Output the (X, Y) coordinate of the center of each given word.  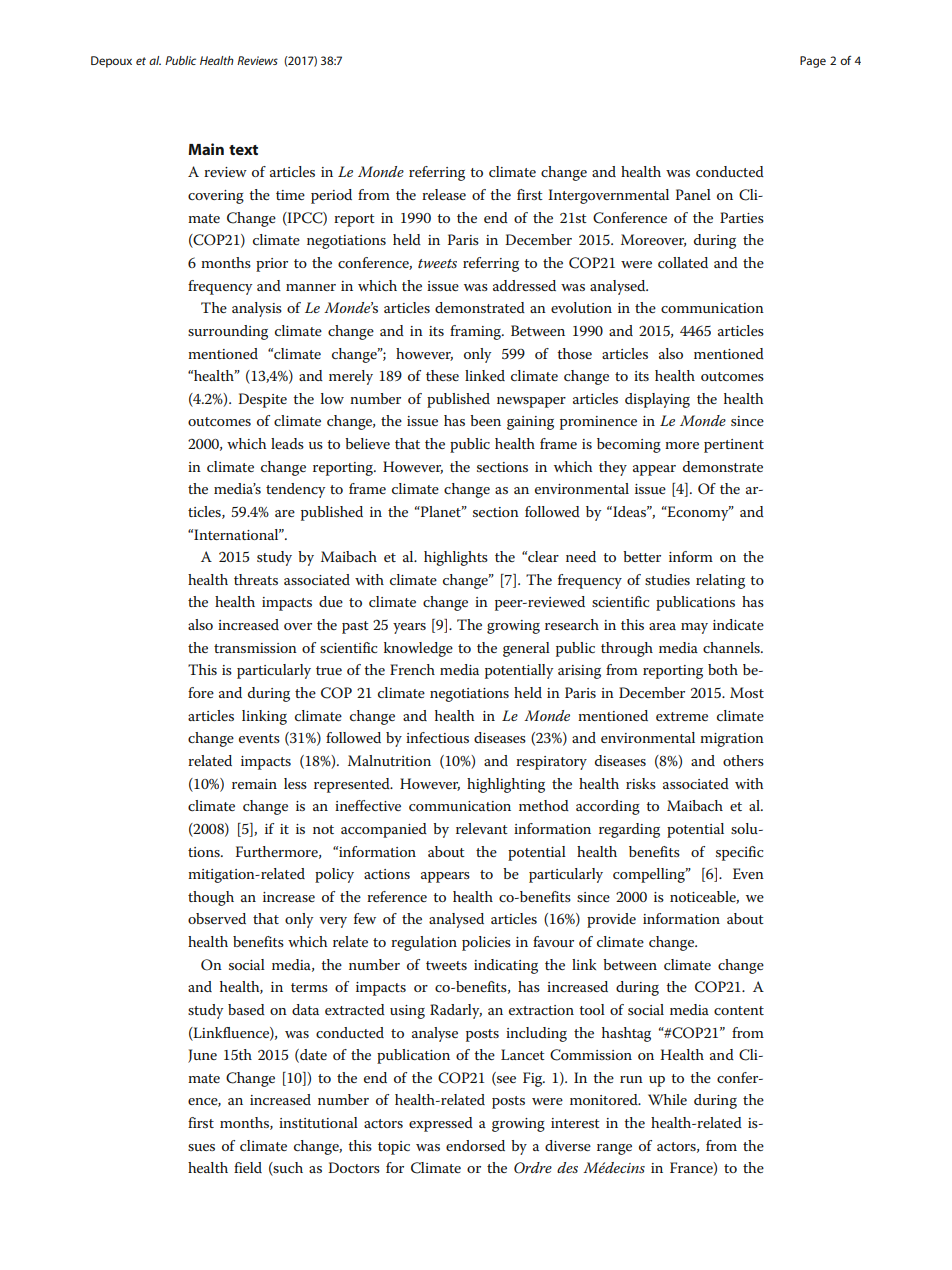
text (243, 150)
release (444, 194)
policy (334, 875)
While (667, 1099)
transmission (255, 648)
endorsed (475, 1145)
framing (476, 332)
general (526, 649)
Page (813, 62)
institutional (318, 1122)
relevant (482, 828)
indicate (738, 624)
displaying (657, 400)
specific (739, 853)
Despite (262, 400)
